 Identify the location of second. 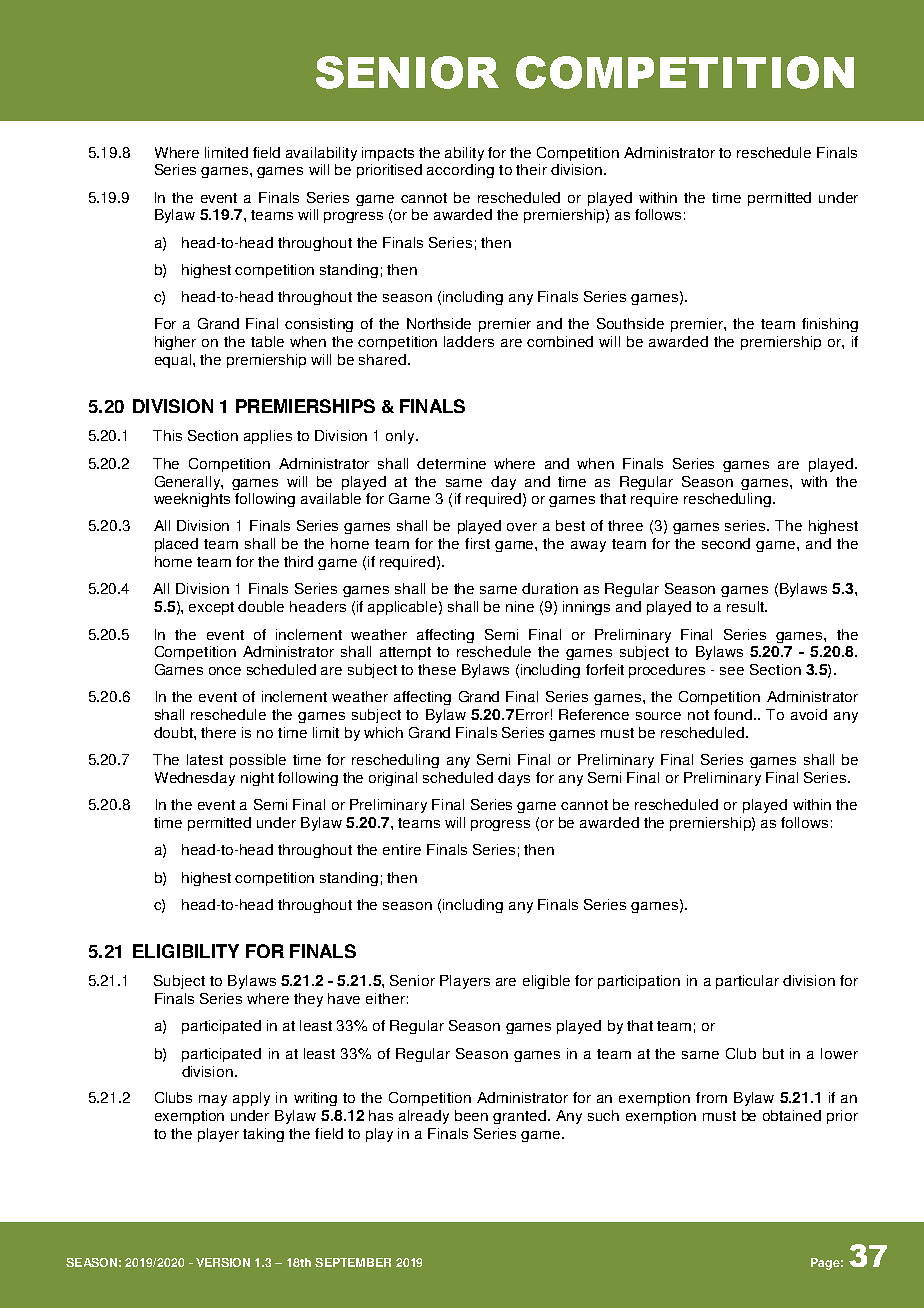
(726, 543).
